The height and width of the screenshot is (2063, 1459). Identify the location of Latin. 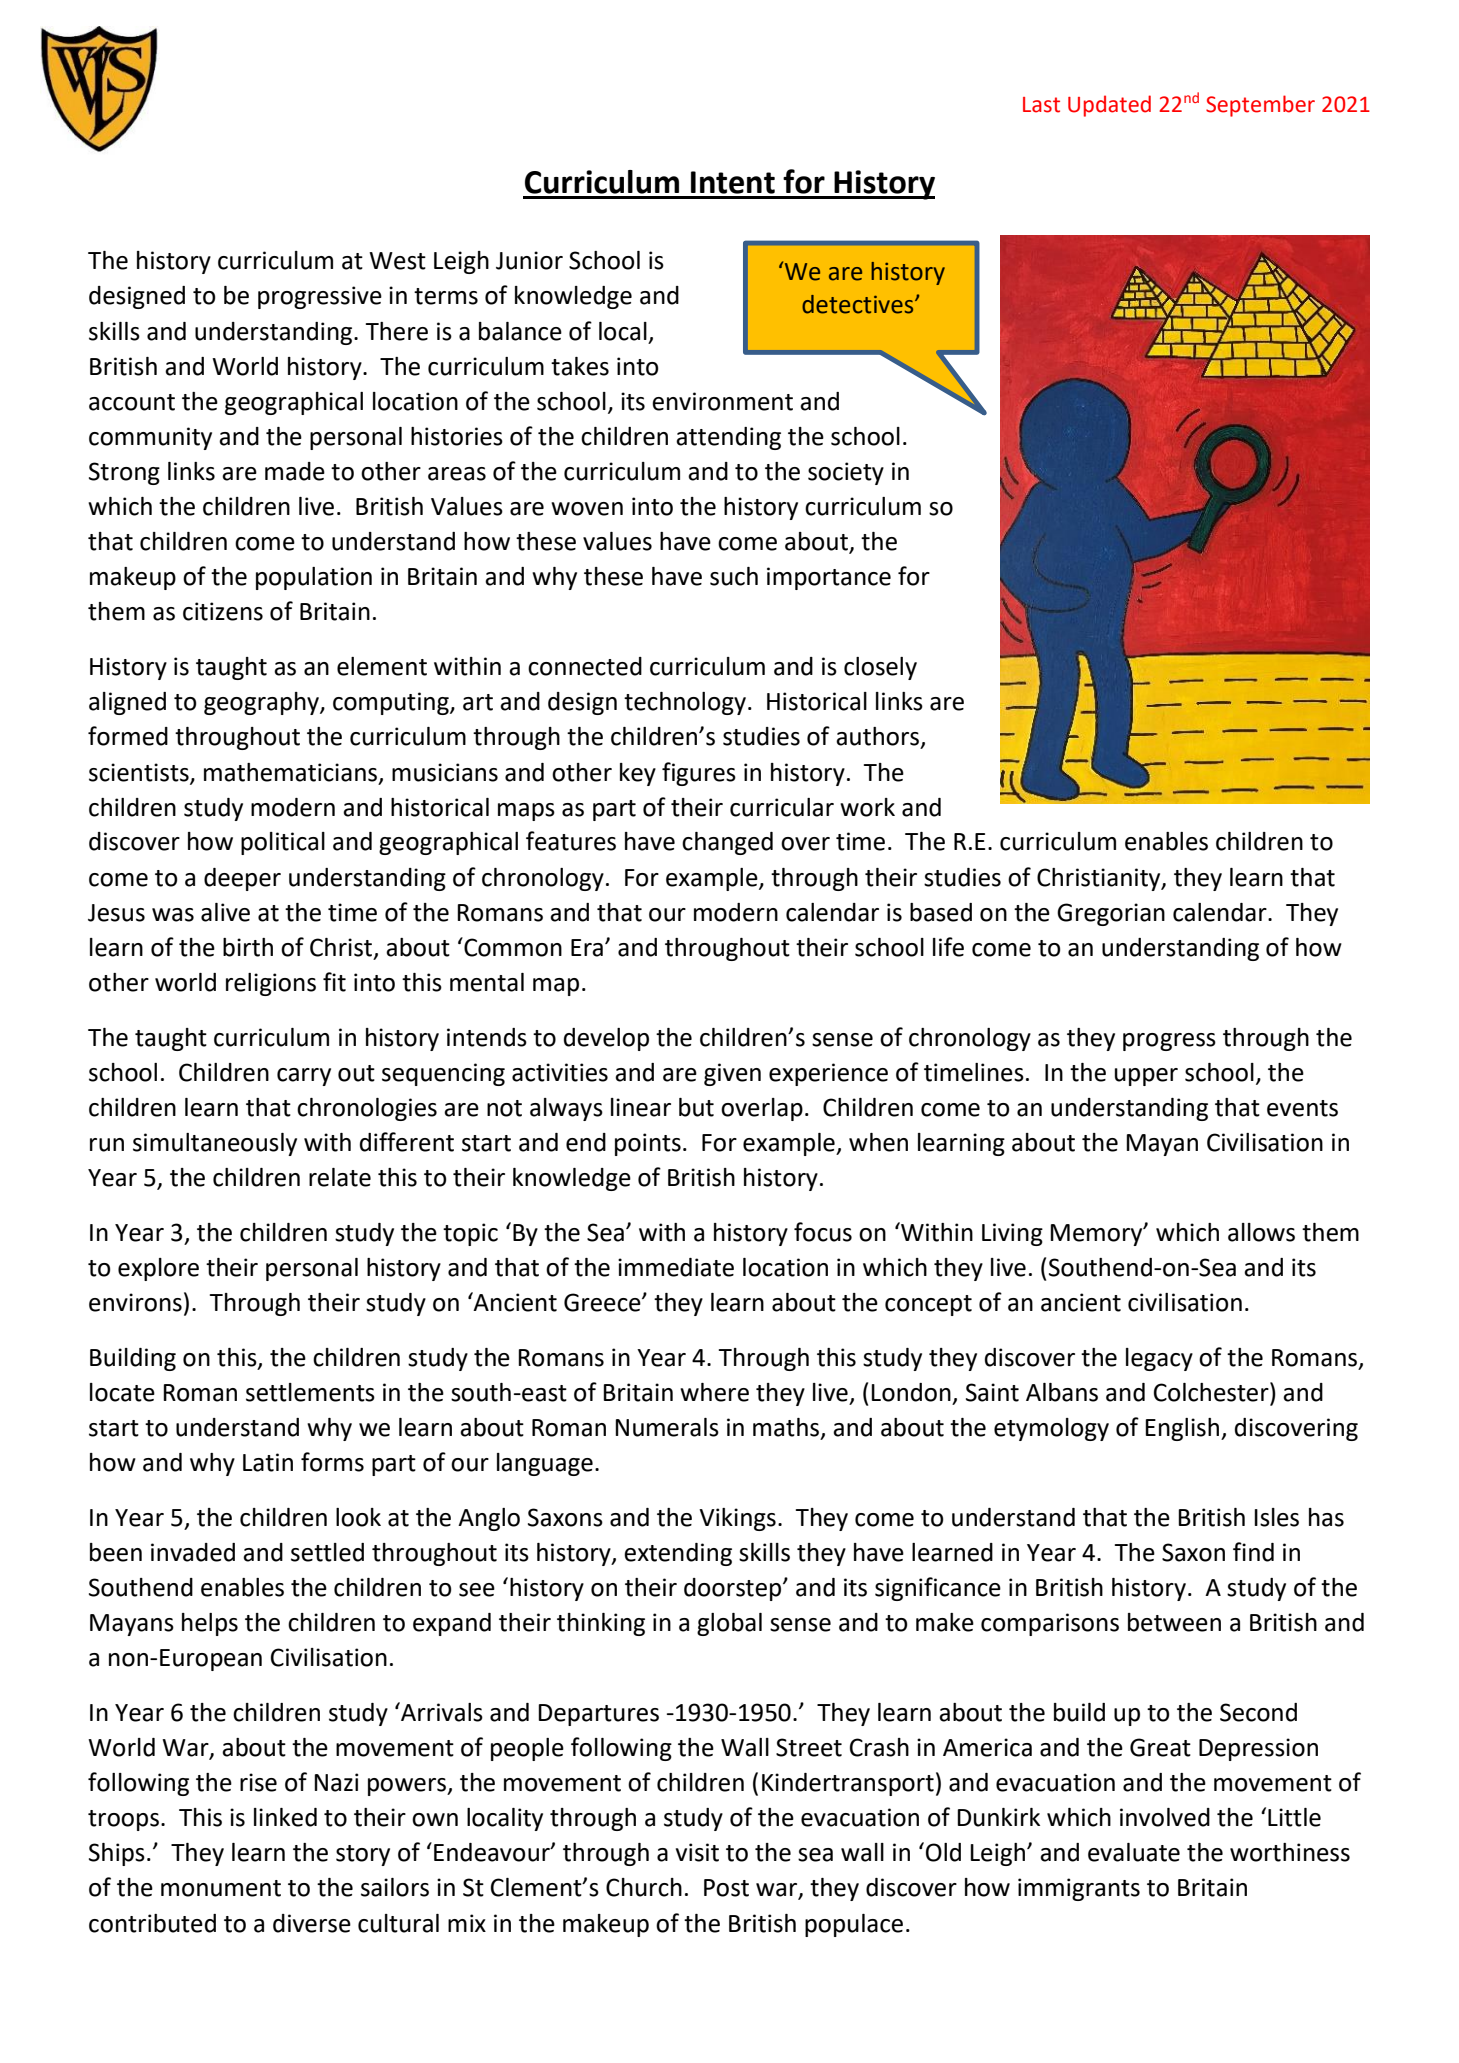
(268, 1462).
